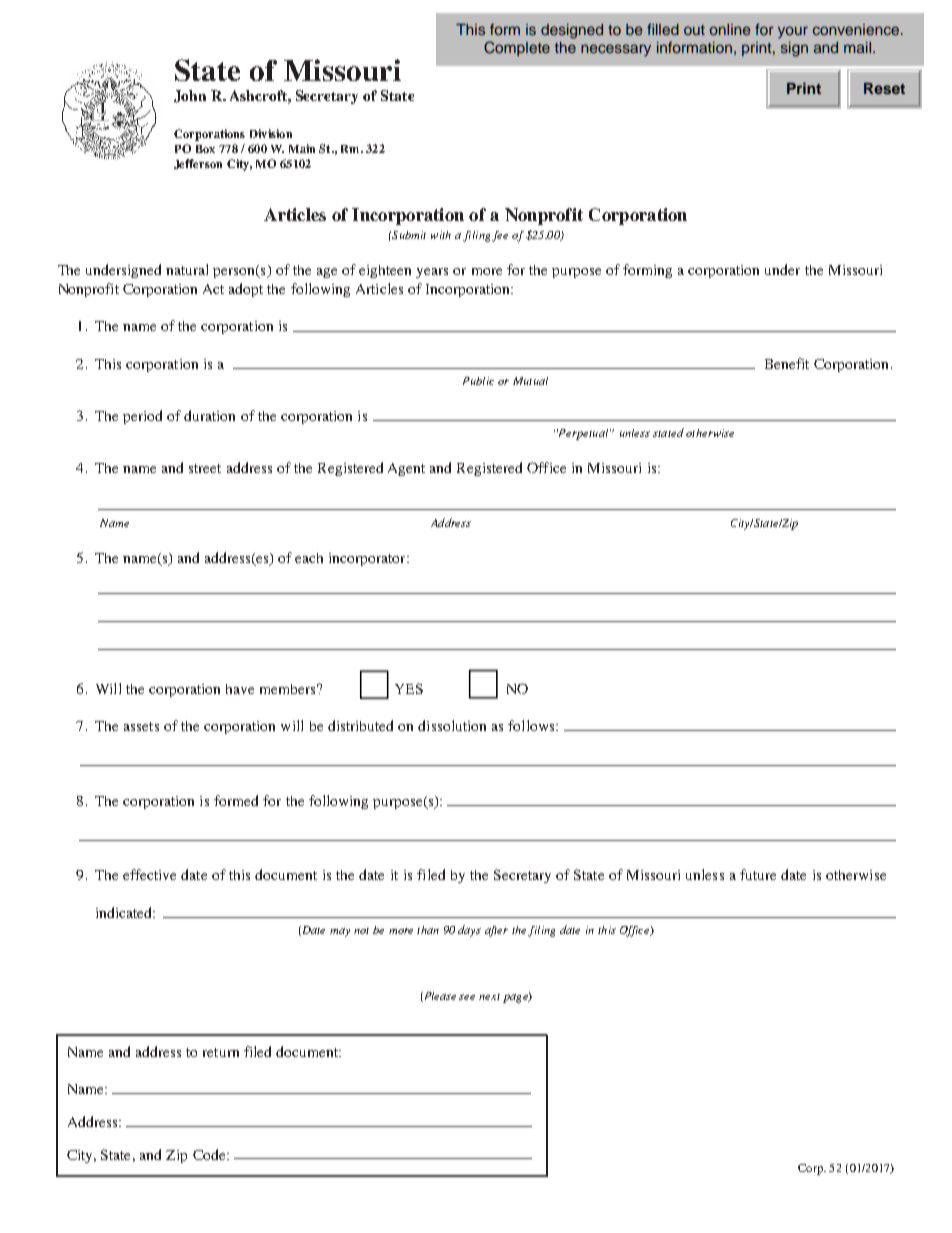 The image size is (952, 1233). I want to click on future, so click(758, 874).
